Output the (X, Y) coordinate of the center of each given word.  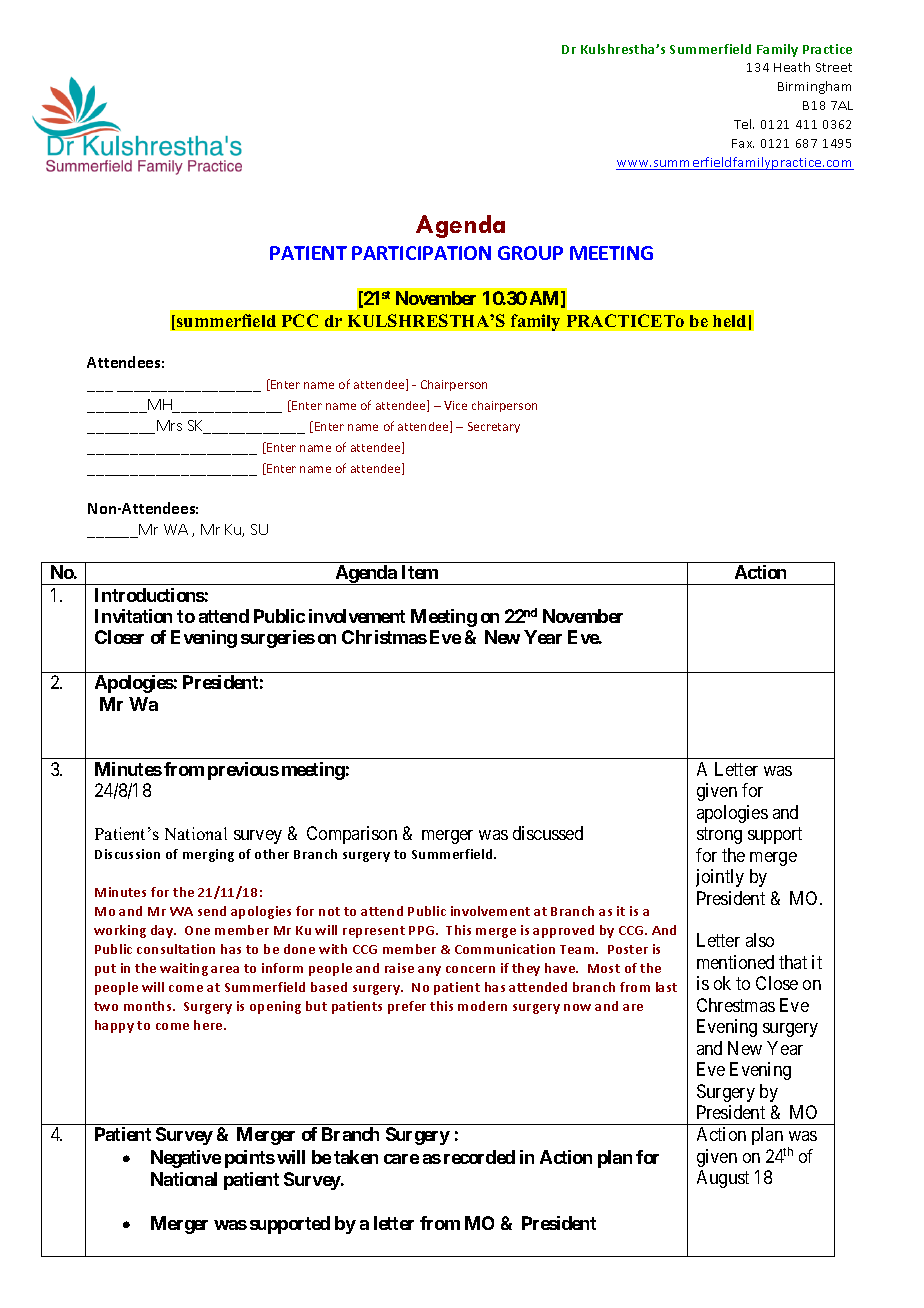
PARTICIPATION (421, 253)
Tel (744, 124)
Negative (186, 1159)
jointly (720, 878)
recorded (479, 1157)
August (723, 1179)
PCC (300, 320)
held (729, 321)
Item (420, 572)
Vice (455, 405)
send (212, 911)
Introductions (150, 595)
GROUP (530, 253)
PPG (423, 930)
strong (719, 835)
